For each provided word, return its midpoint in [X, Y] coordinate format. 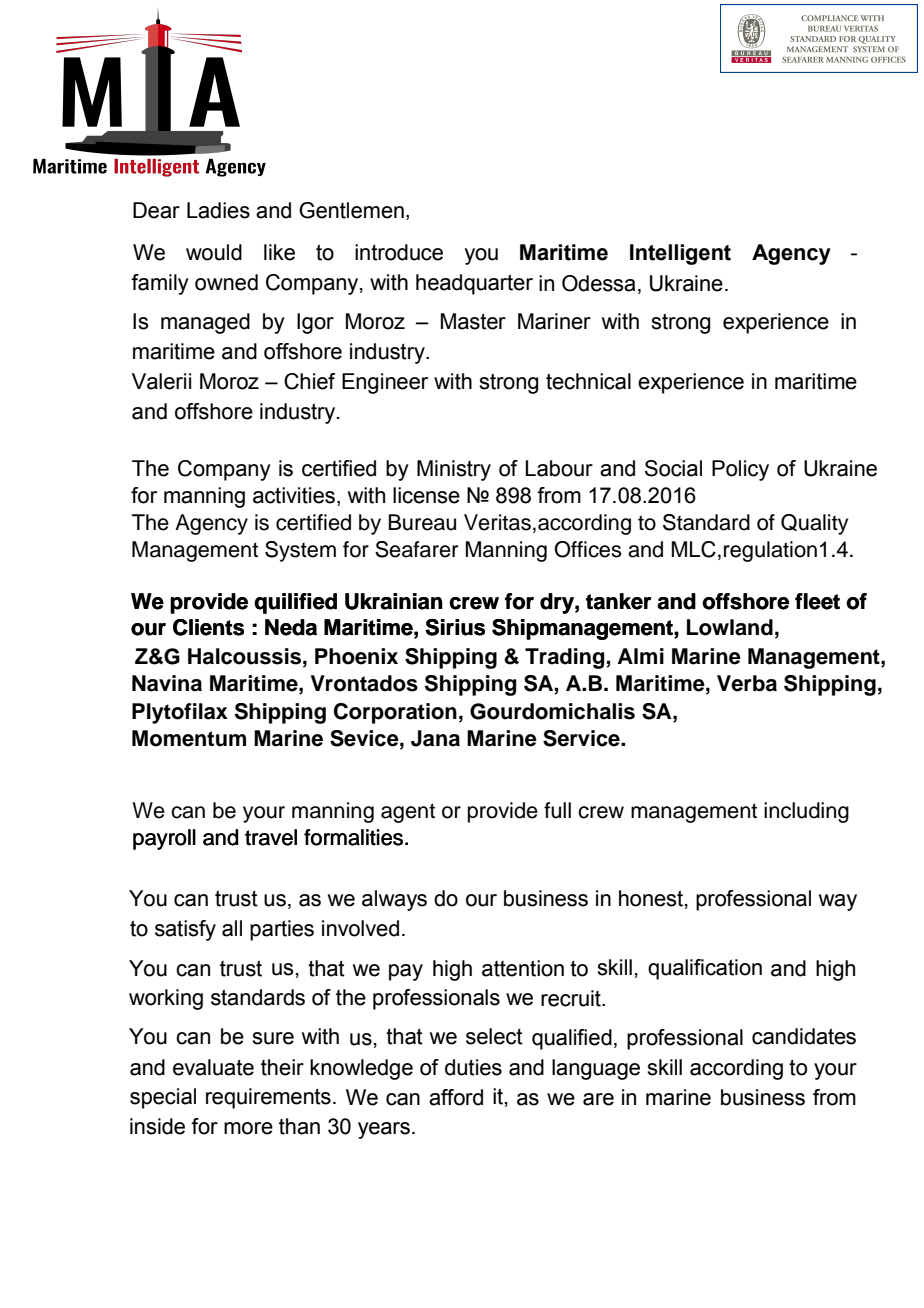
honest [651, 898]
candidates [804, 1036]
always [394, 900]
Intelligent [680, 254]
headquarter [474, 284]
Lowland [730, 627]
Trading [566, 658]
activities [294, 495]
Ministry [454, 470]
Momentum [189, 738]
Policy [740, 470]
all [232, 928]
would [214, 252]
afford [456, 1097]
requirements [268, 1098]
